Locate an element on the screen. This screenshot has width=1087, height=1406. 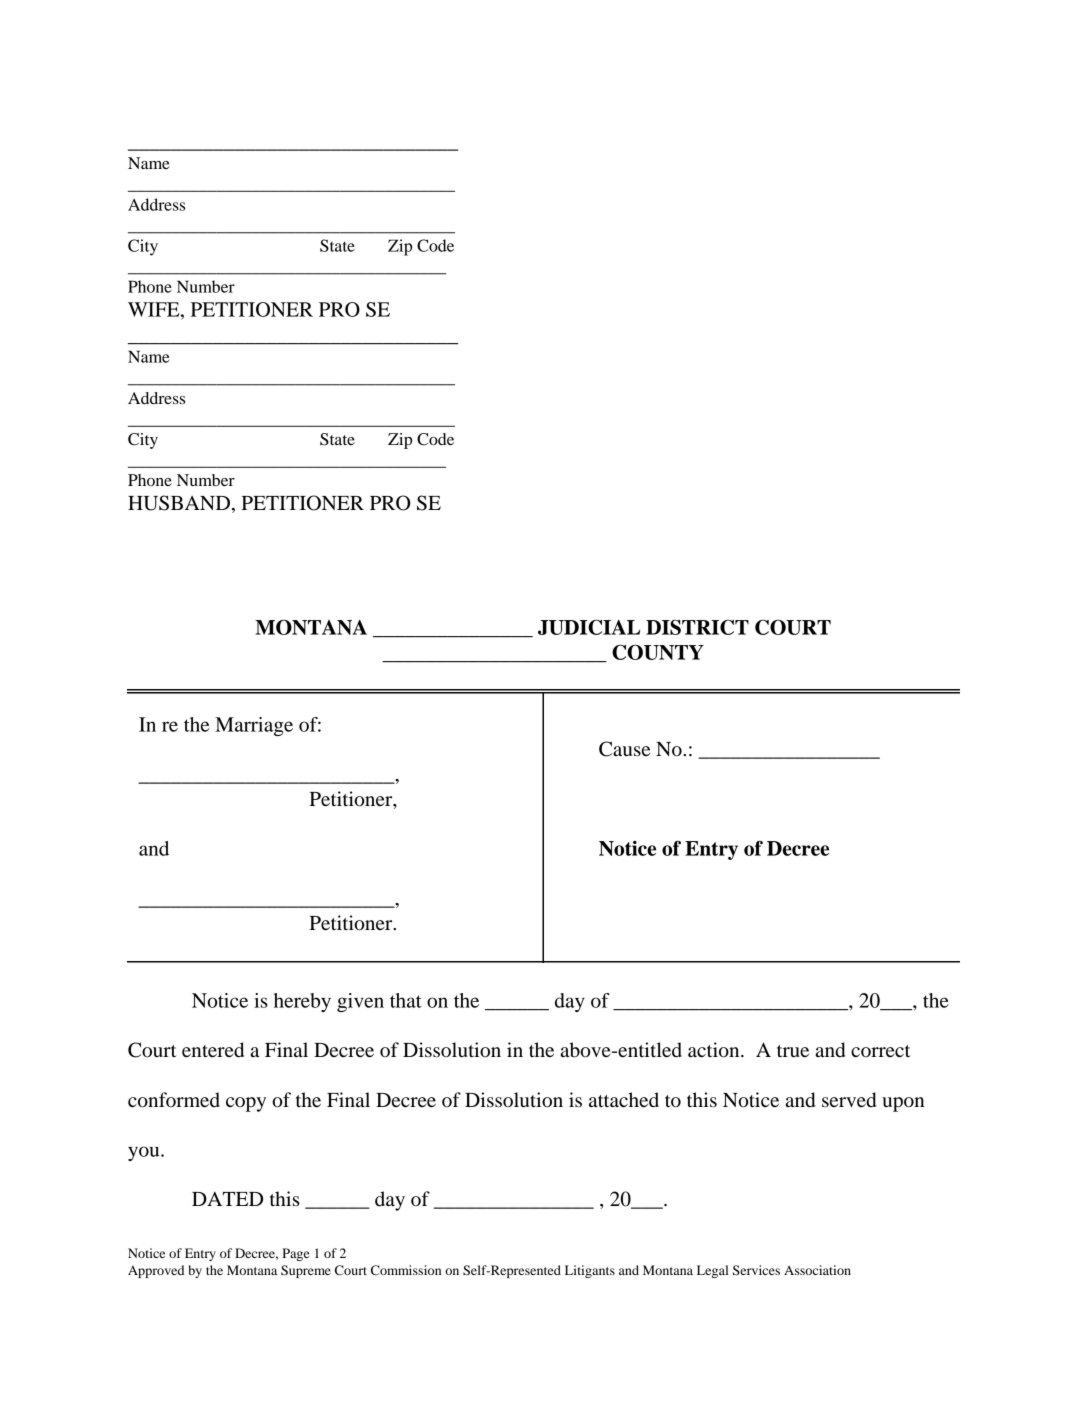
DISTRICT is located at coordinates (697, 627).
